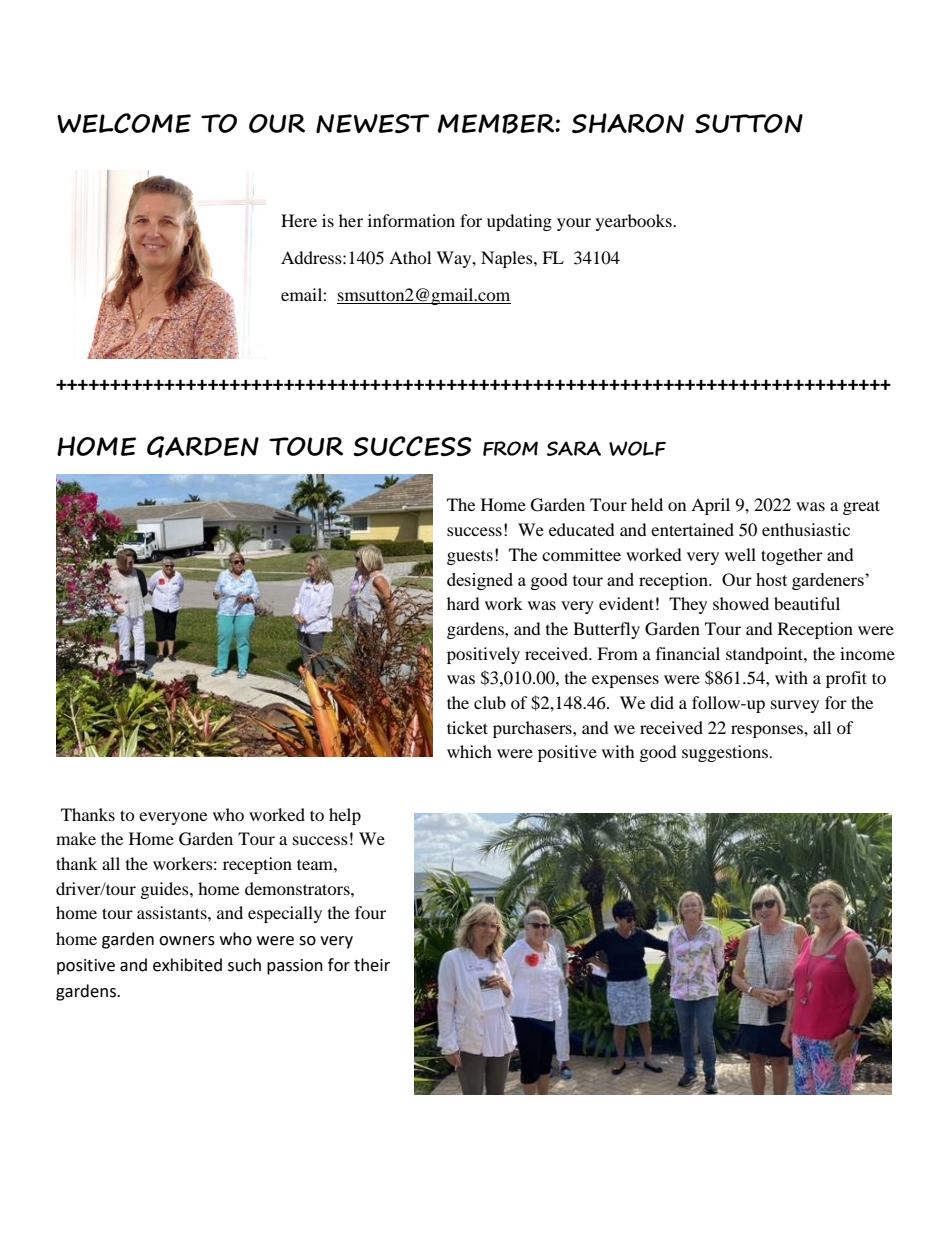 This document has height=1233, width=952. What do you see at coordinates (299, 220) in the document?
I see `Here` at bounding box center [299, 220].
